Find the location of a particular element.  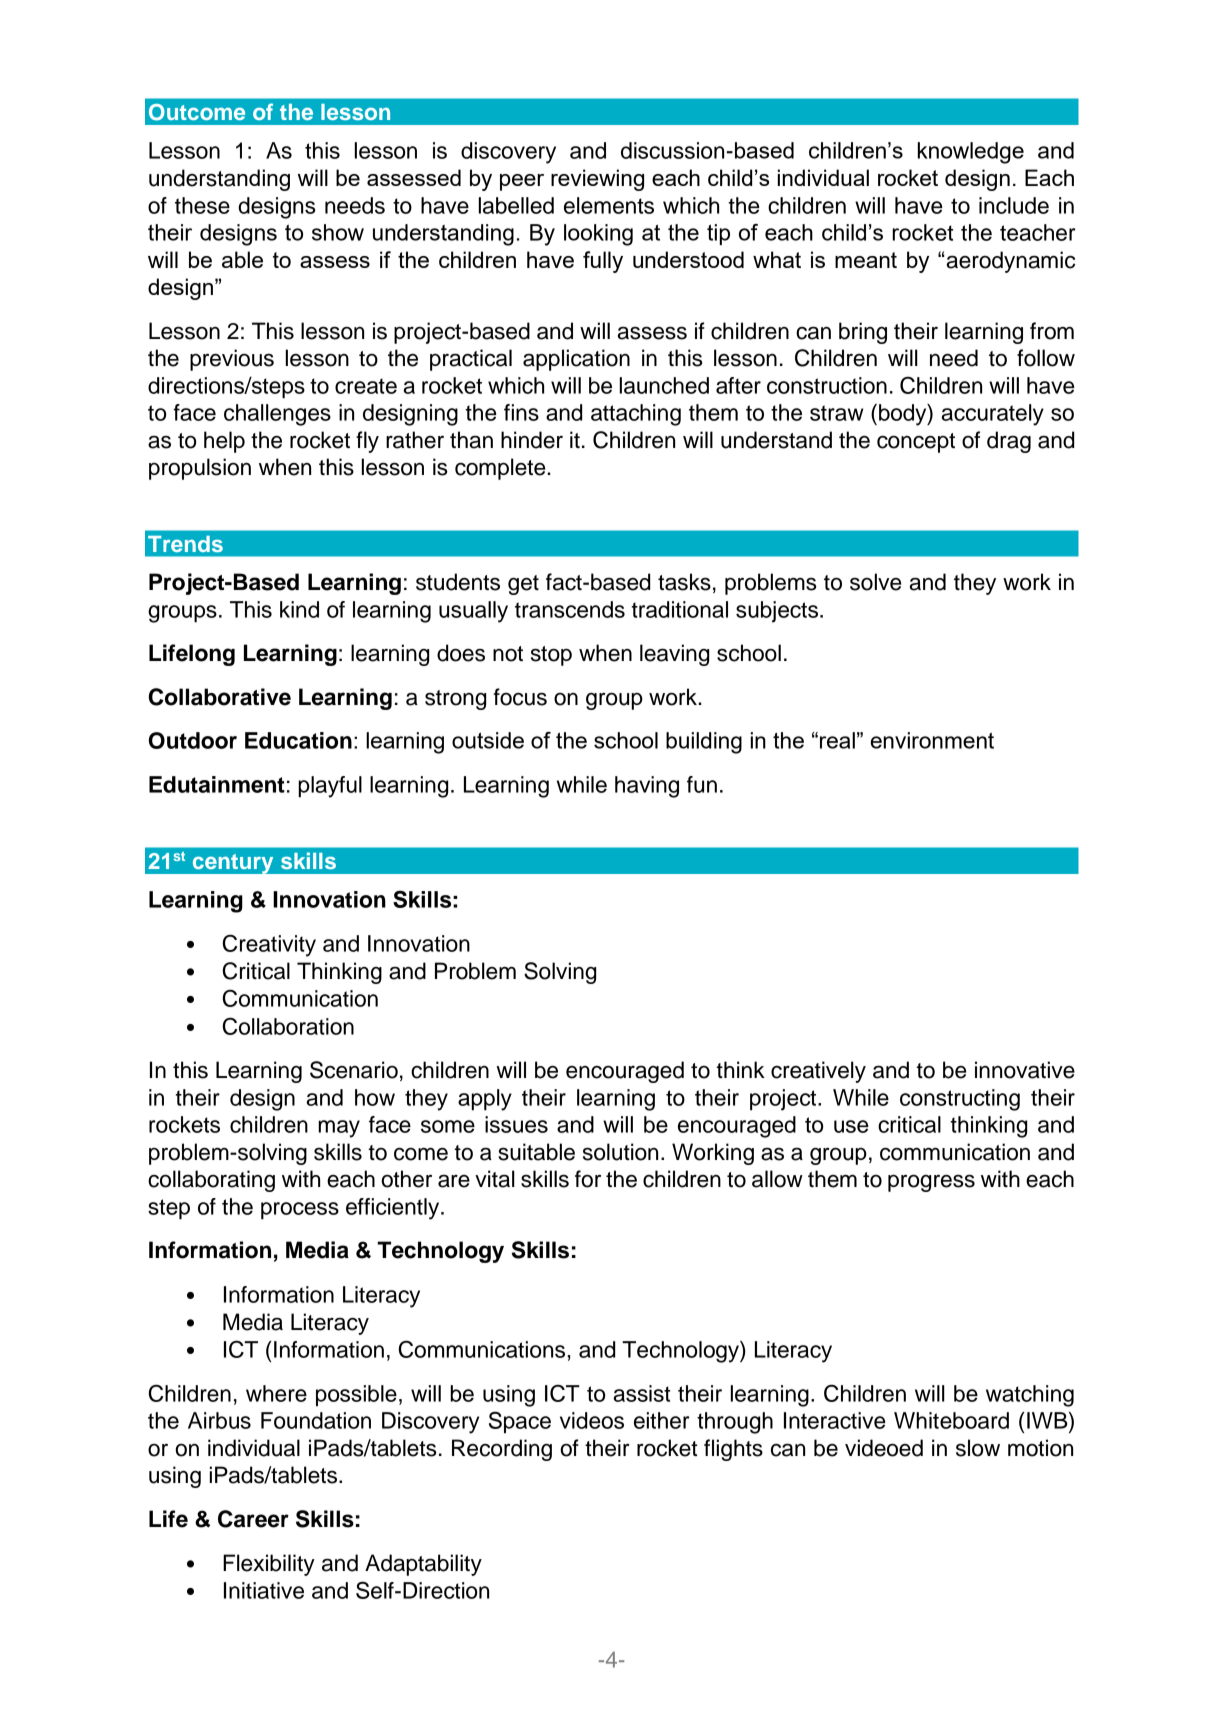

may is located at coordinates (339, 1129).
